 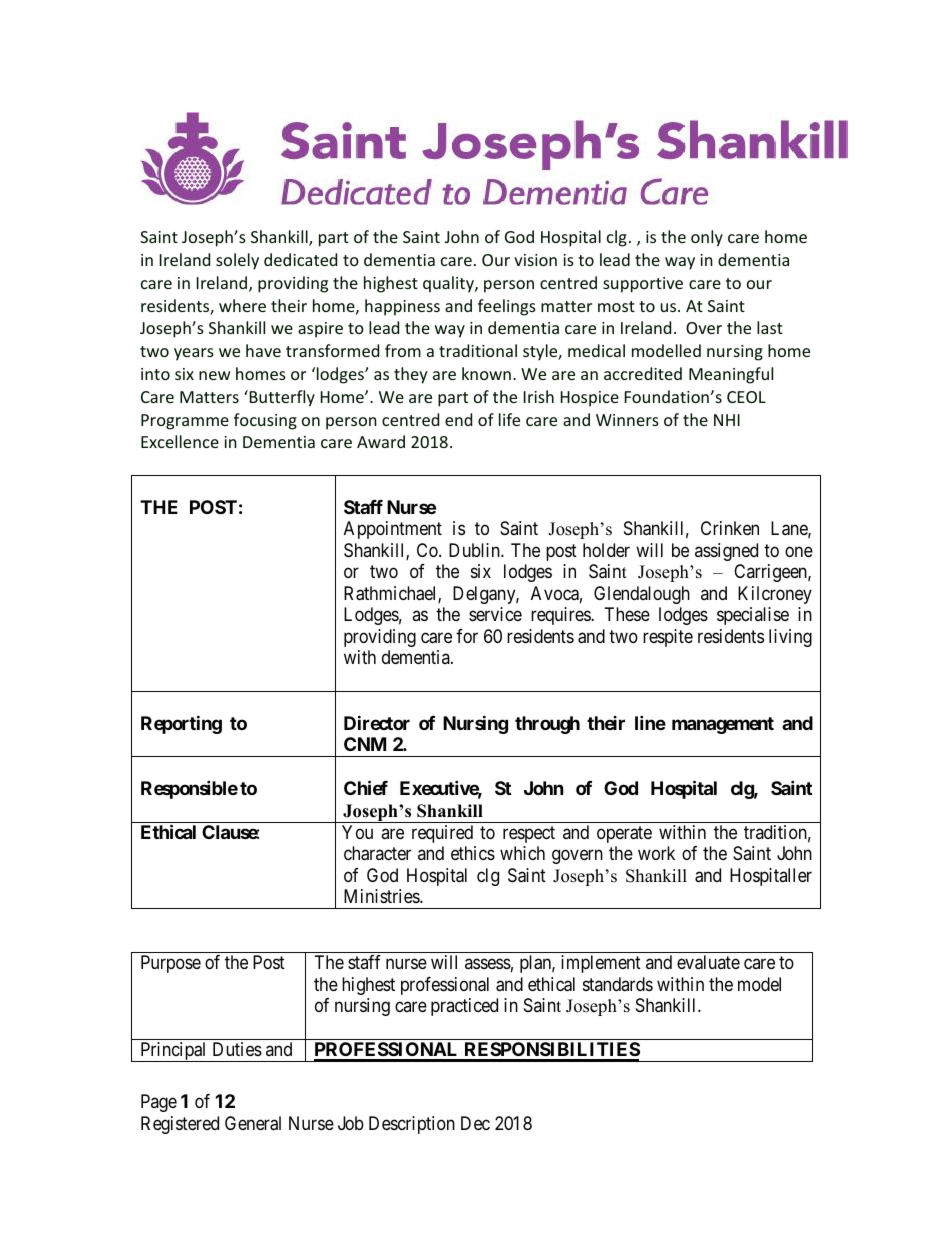 I want to click on General, so click(x=253, y=1123).
